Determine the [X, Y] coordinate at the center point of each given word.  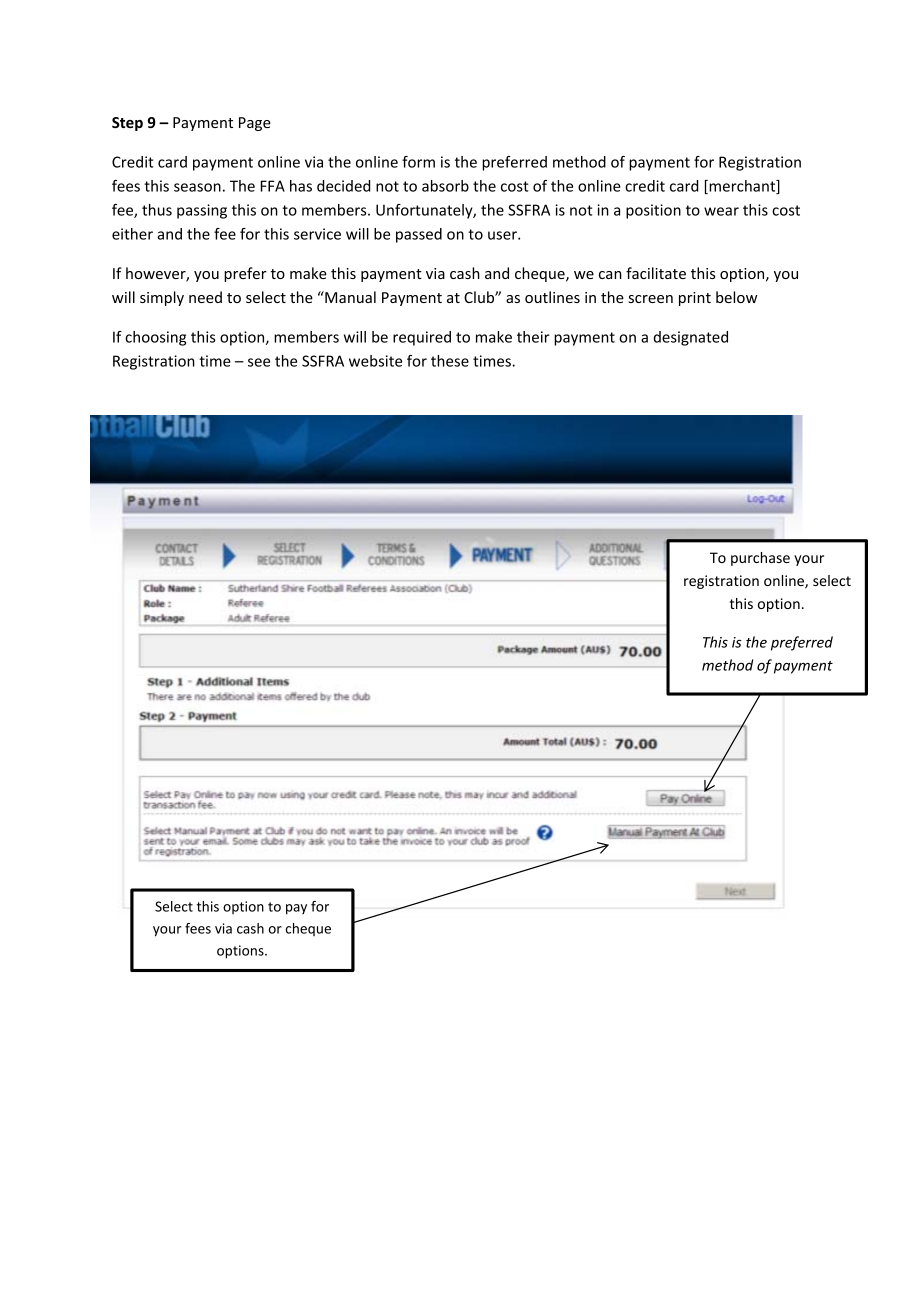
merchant [742, 187]
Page [255, 124]
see [259, 362]
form [418, 162]
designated [691, 338]
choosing [155, 338]
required [422, 338]
